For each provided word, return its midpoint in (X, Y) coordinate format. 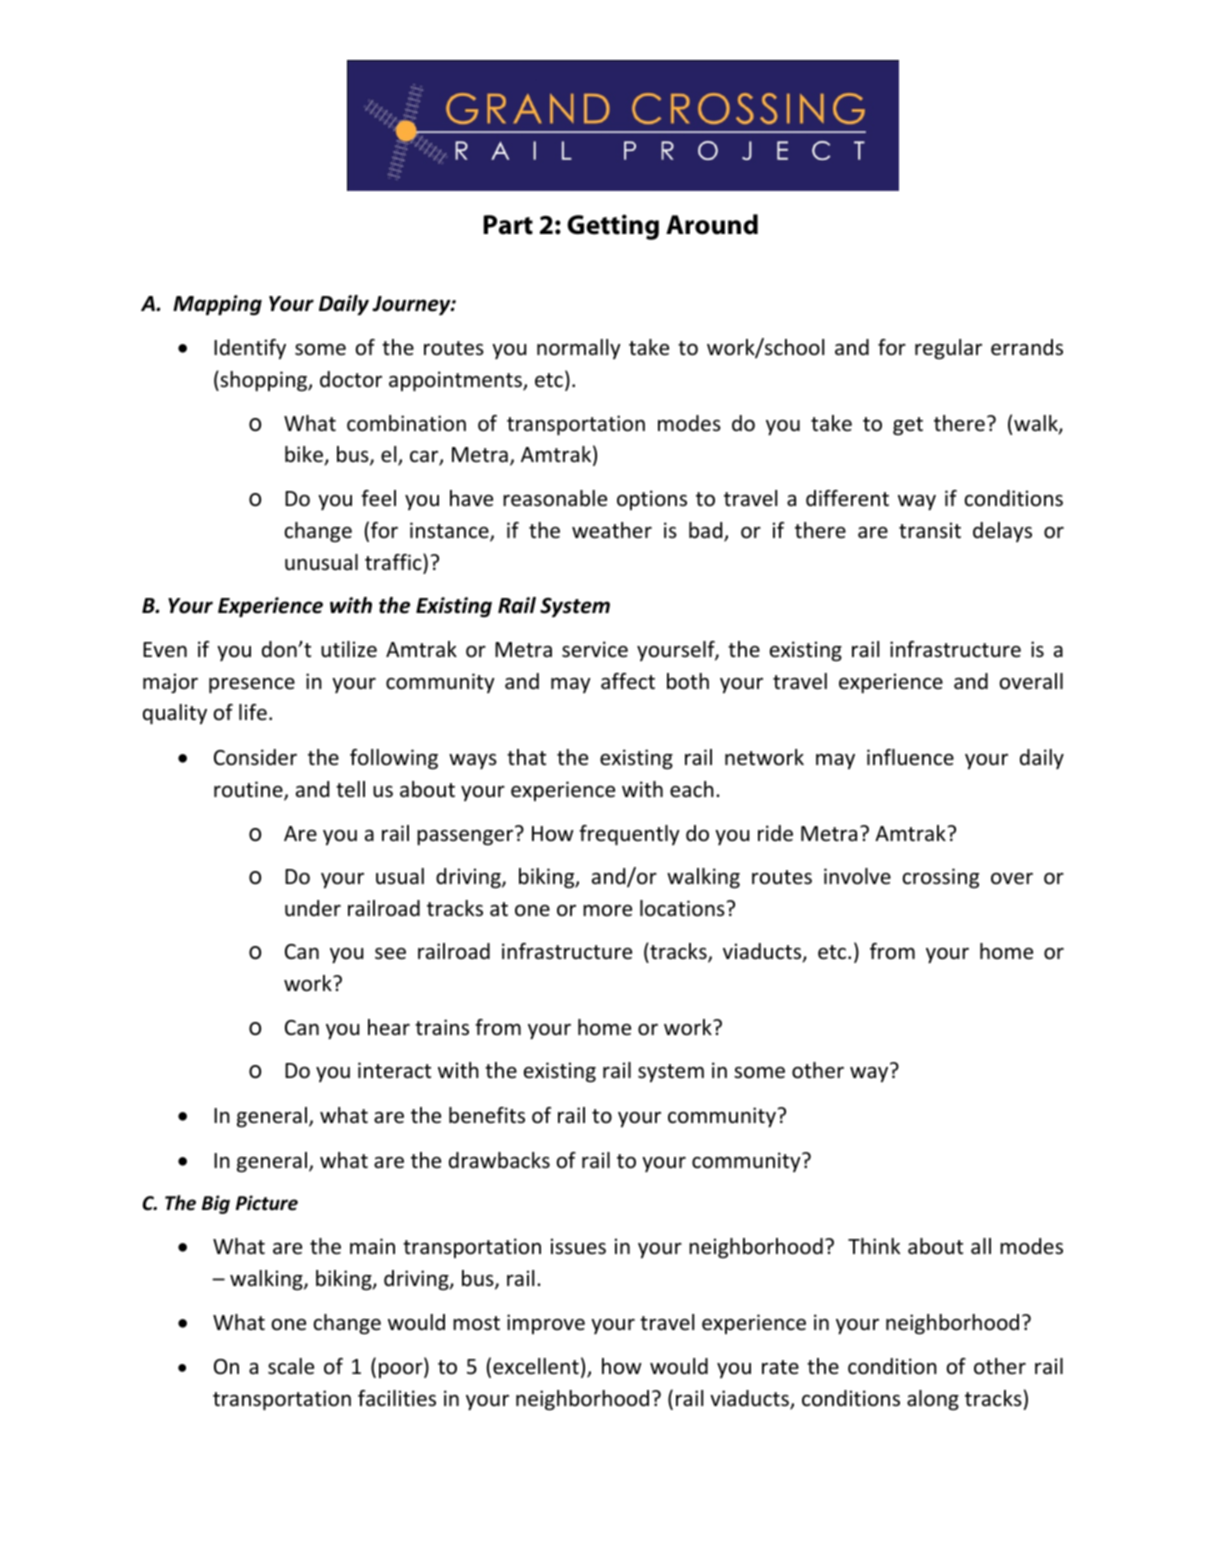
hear (389, 1027)
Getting (613, 227)
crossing (941, 878)
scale (291, 1366)
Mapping (217, 305)
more (607, 911)
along (933, 1400)
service (595, 649)
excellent (536, 1366)
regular (948, 349)
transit (930, 530)
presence (252, 686)
